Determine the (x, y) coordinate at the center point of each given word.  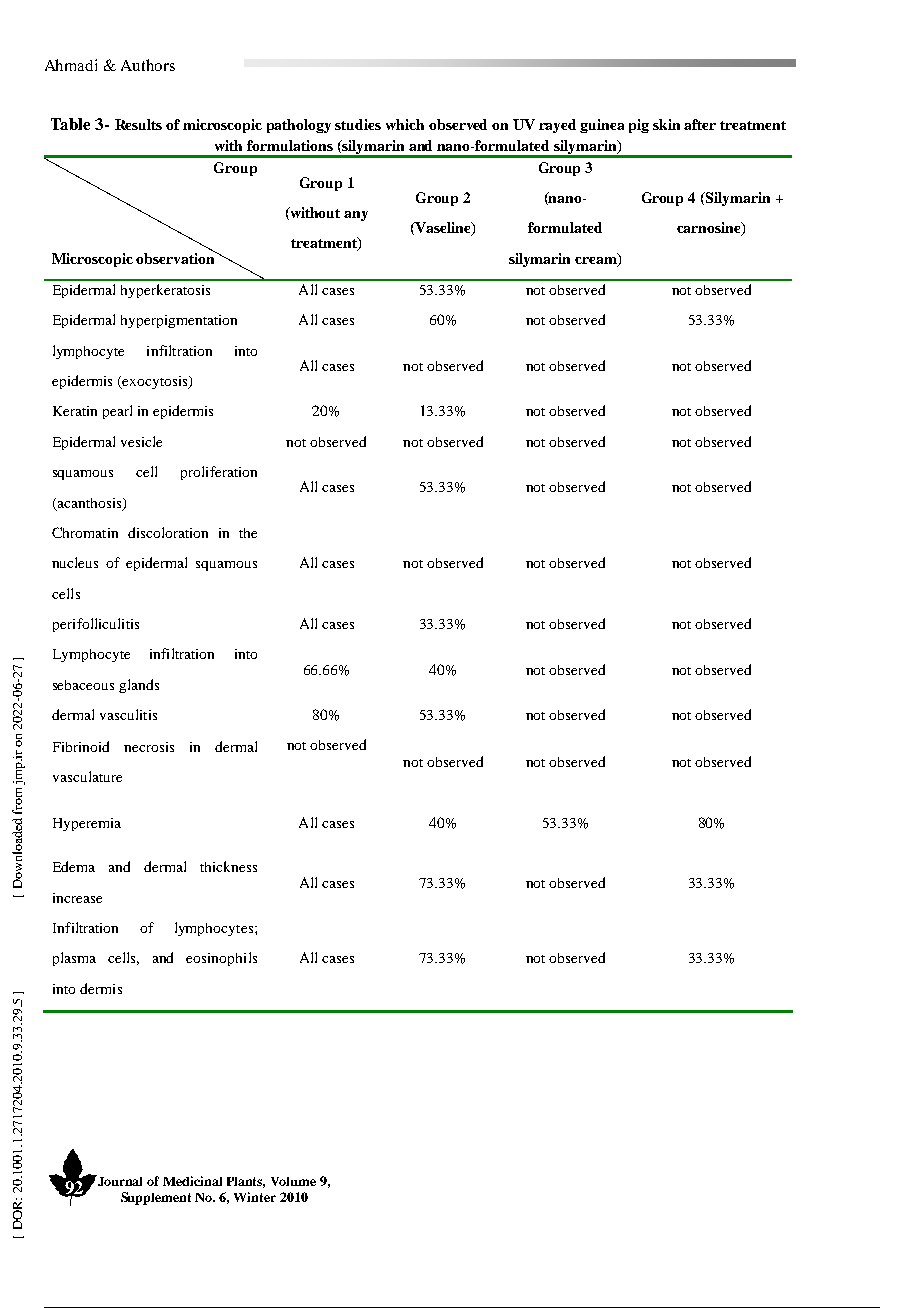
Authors (148, 65)
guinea (602, 126)
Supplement (156, 1198)
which (405, 124)
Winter (255, 1197)
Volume (293, 1181)
